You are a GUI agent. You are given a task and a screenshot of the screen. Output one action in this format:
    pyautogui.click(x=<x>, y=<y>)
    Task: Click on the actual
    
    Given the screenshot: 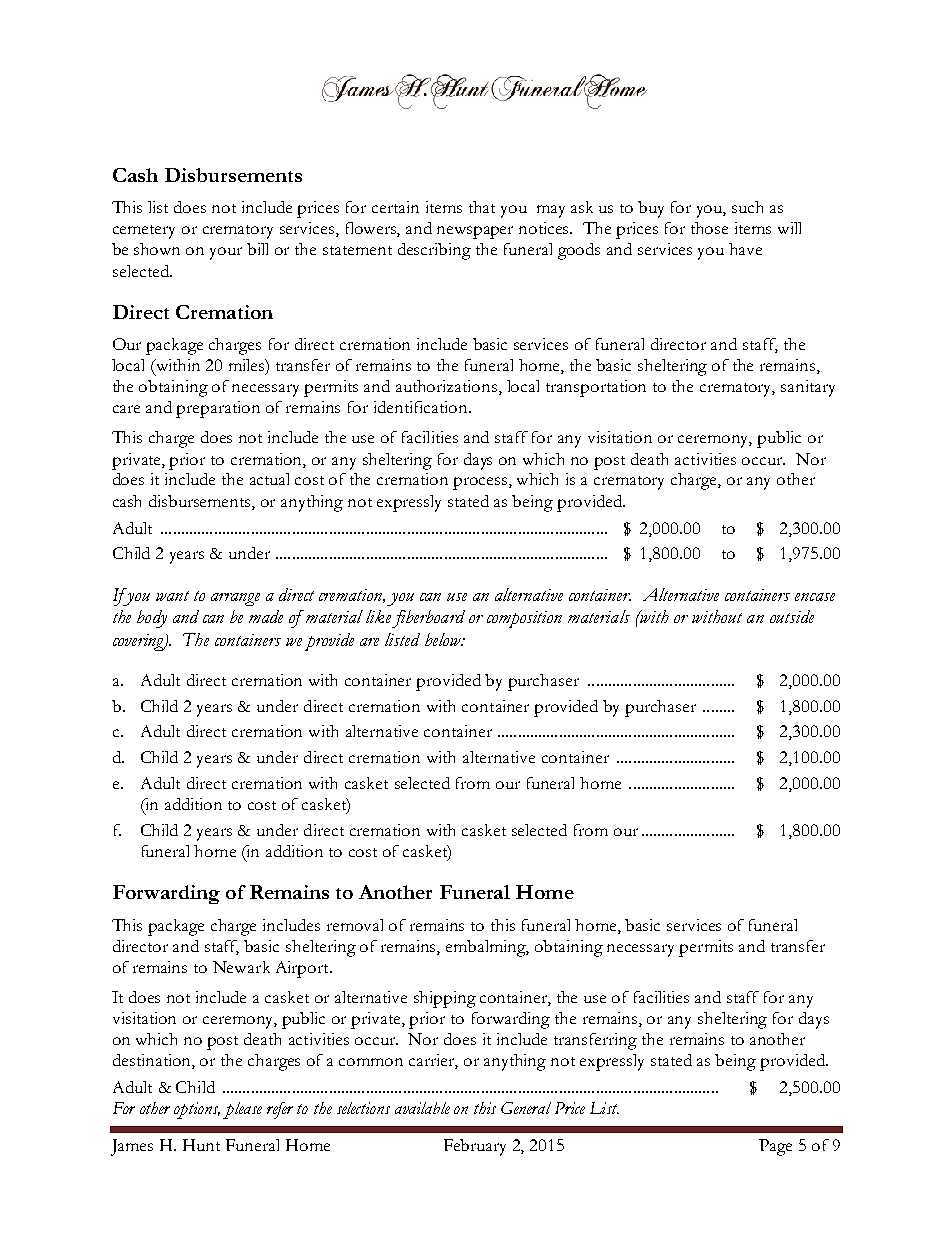 What is the action you would take?
    pyautogui.click(x=269, y=479)
